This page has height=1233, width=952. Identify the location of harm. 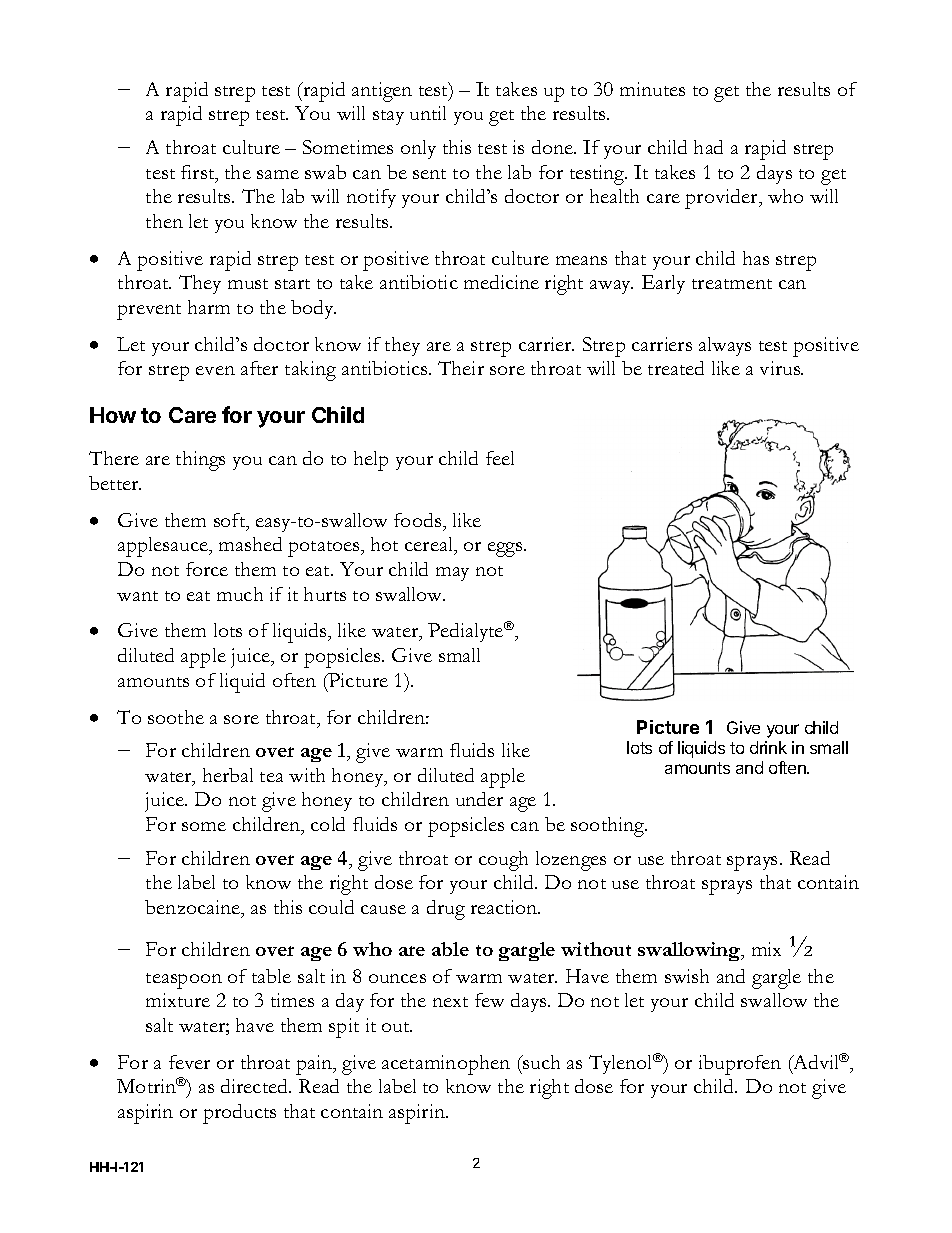
(209, 307).
